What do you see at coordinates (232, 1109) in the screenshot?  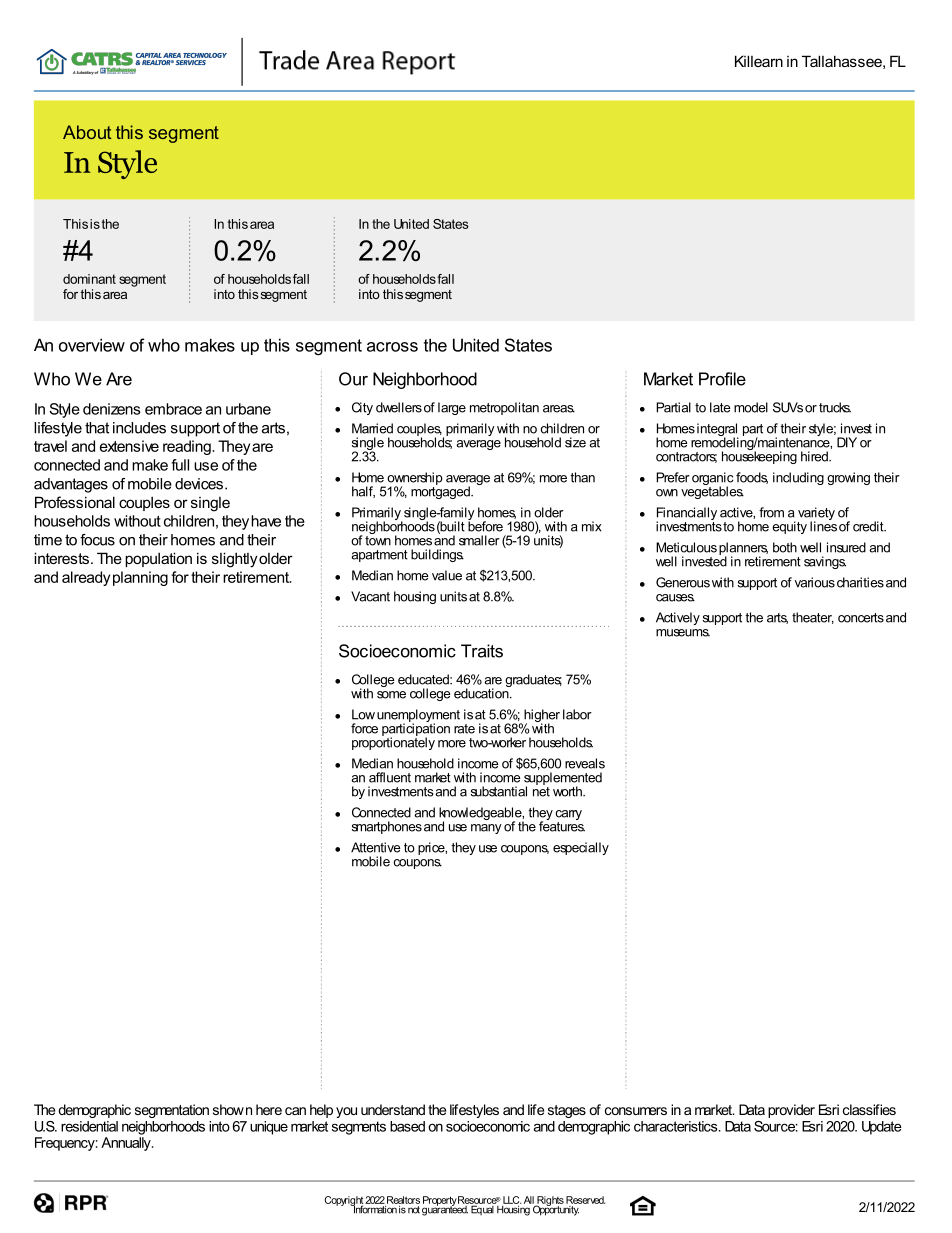 I see `shown` at bounding box center [232, 1109].
